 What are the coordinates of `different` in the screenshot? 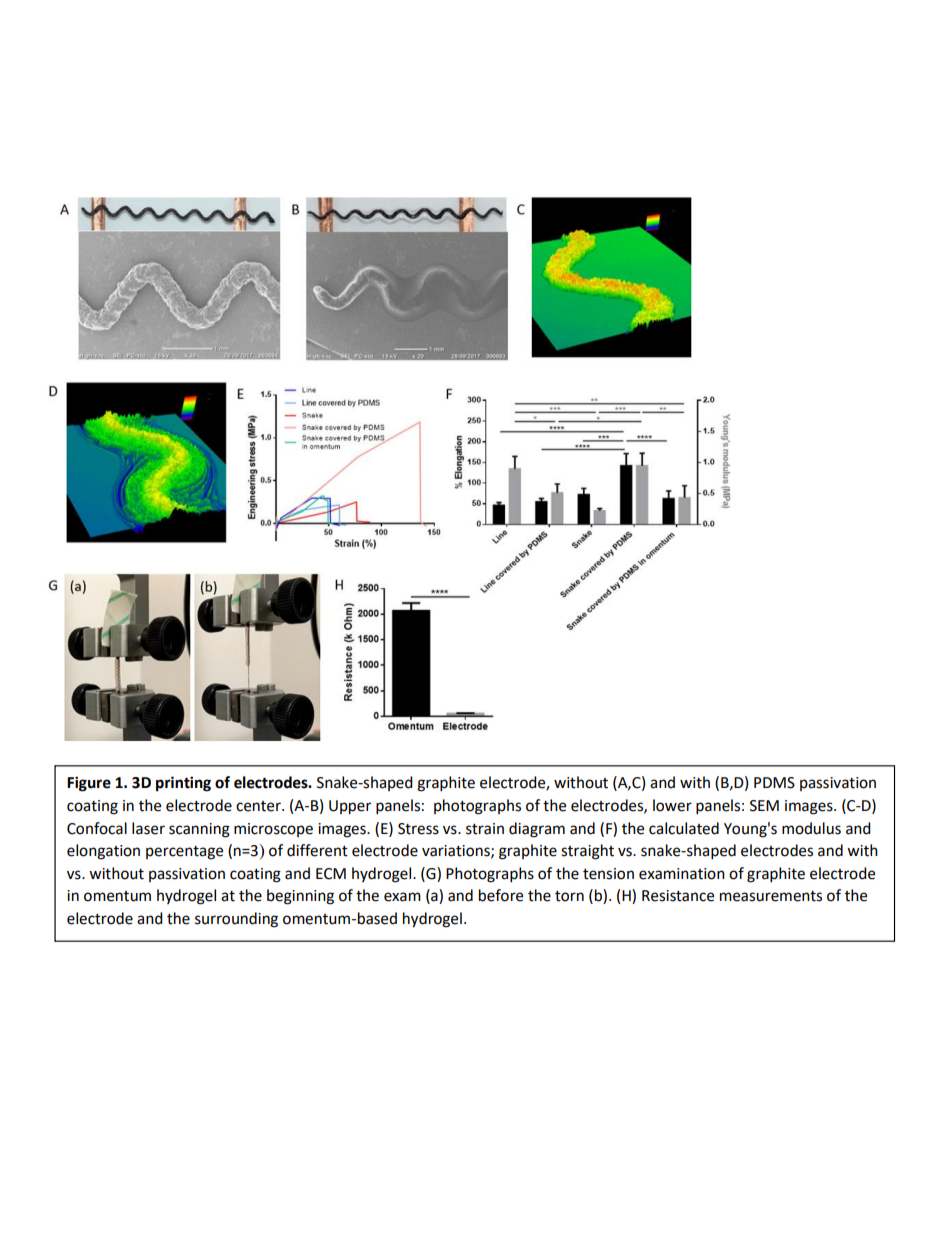 It's located at (317, 850).
